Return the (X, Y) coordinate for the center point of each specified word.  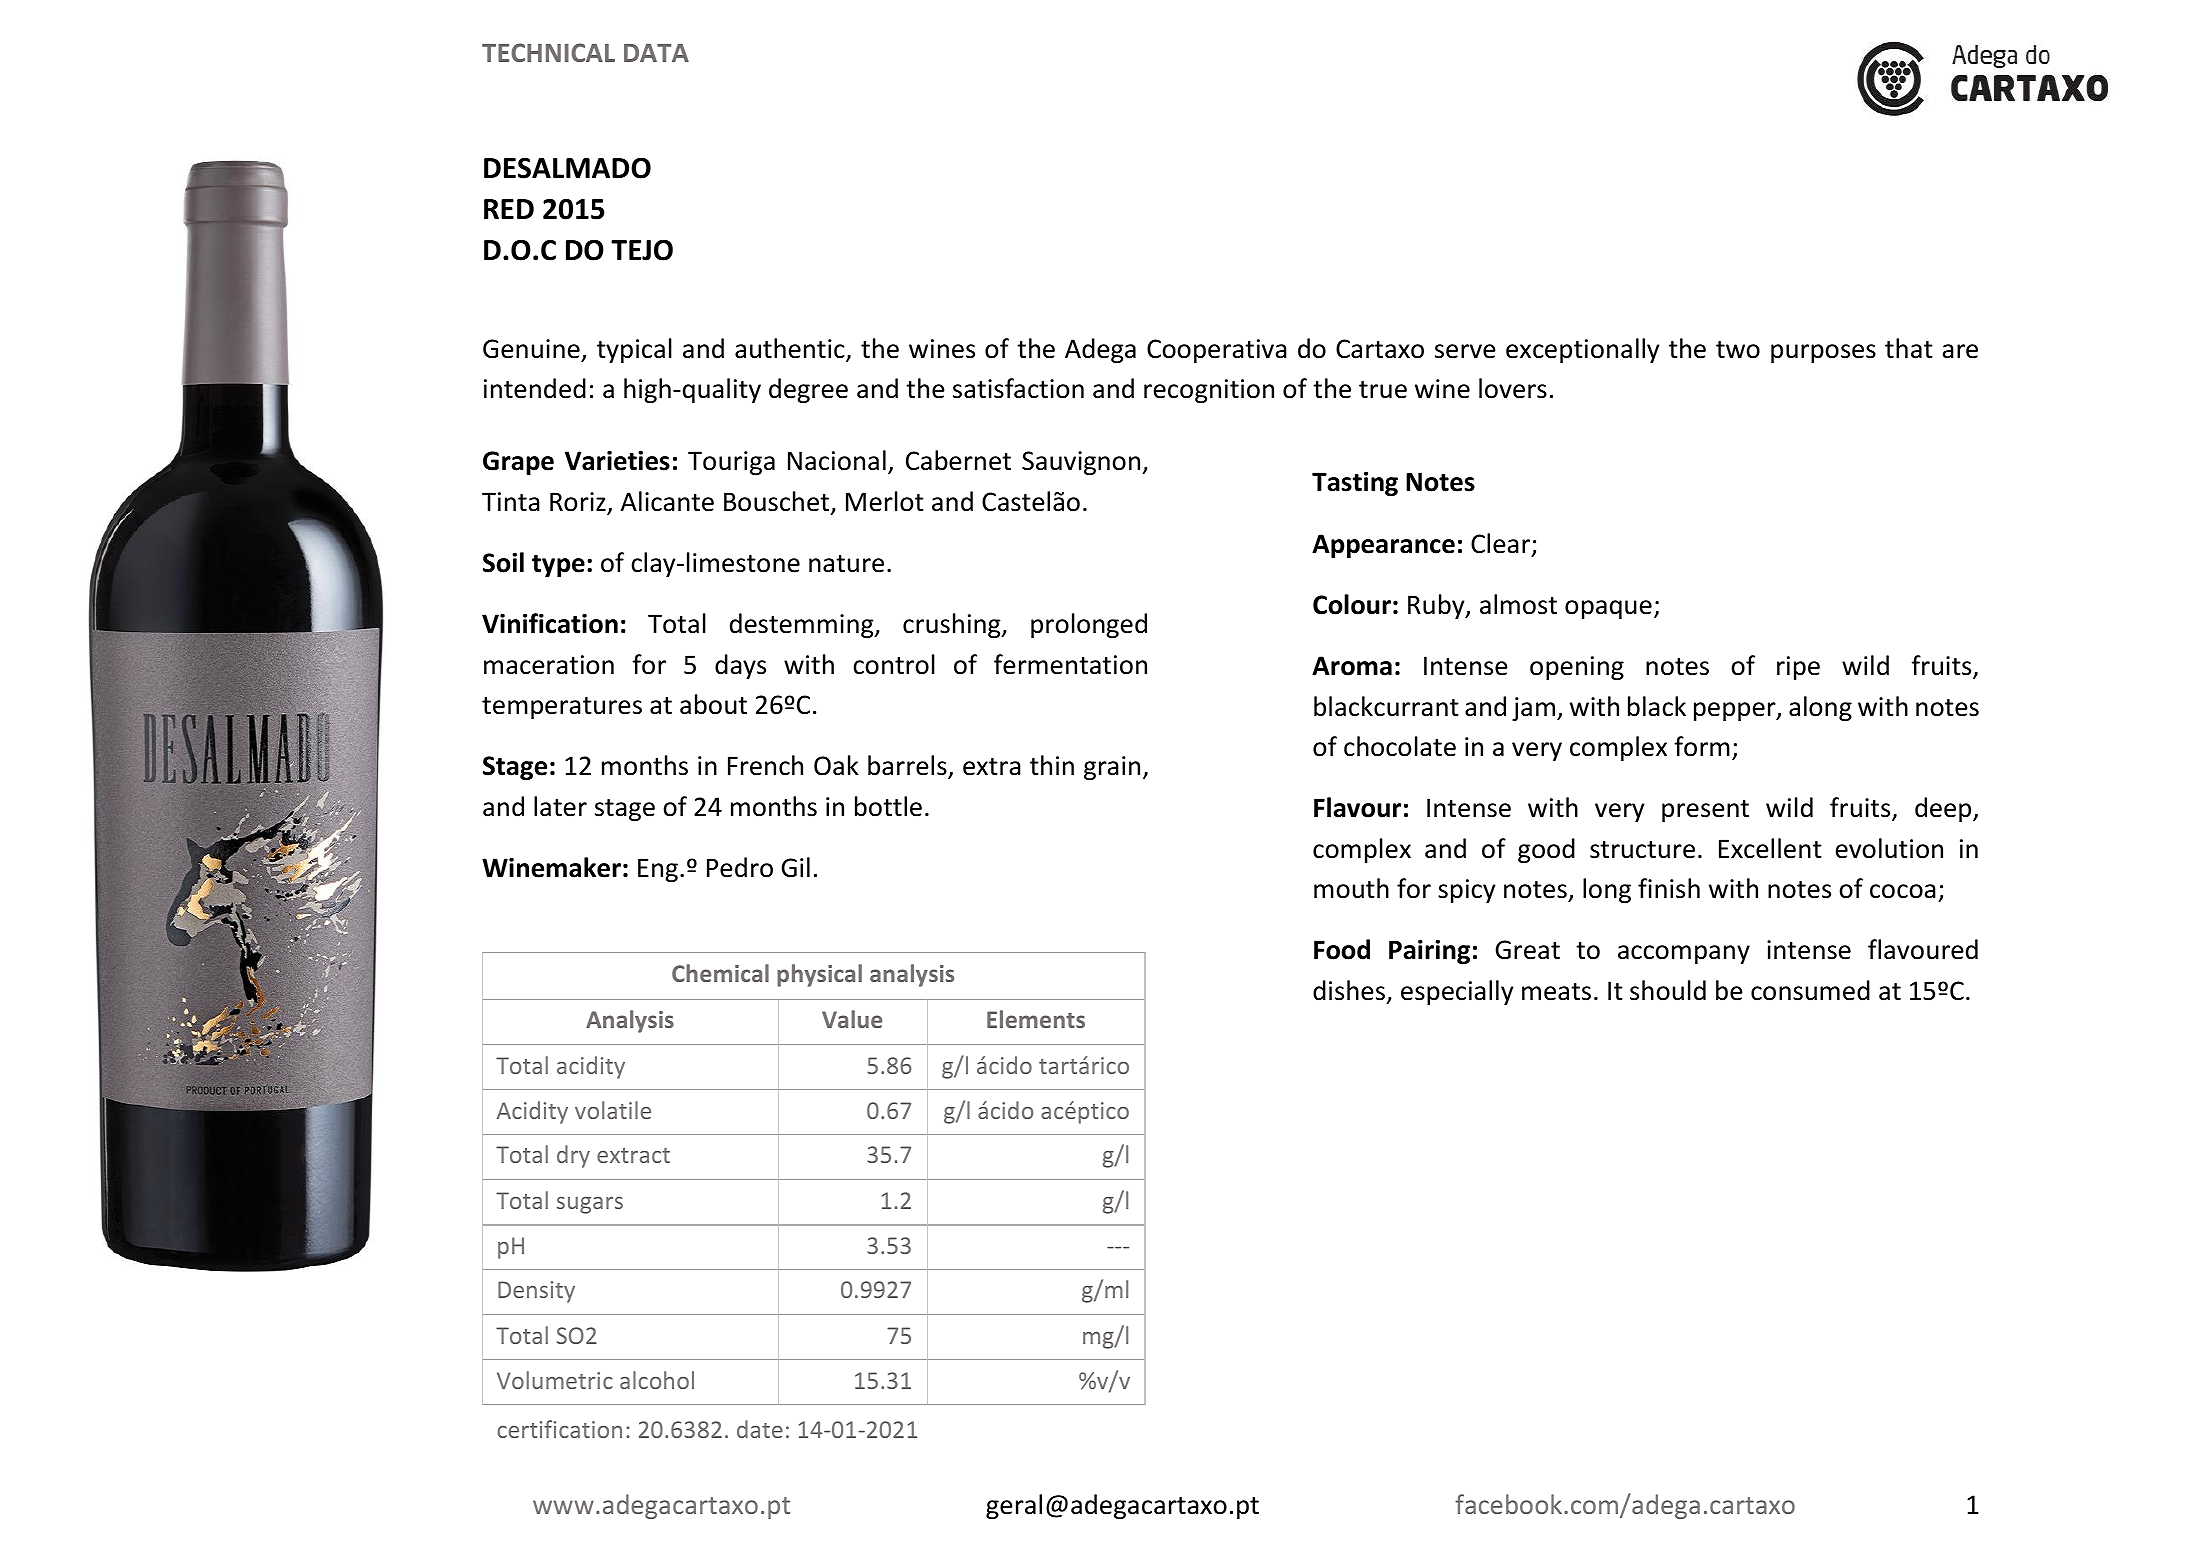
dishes (1349, 990)
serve (1465, 351)
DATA (656, 53)
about (713, 704)
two (1738, 350)
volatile (613, 1110)
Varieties (617, 461)
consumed (1810, 990)
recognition (1209, 391)
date (760, 1429)
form (1702, 746)
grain (1112, 768)
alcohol (657, 1380)
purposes (1823, 353)
